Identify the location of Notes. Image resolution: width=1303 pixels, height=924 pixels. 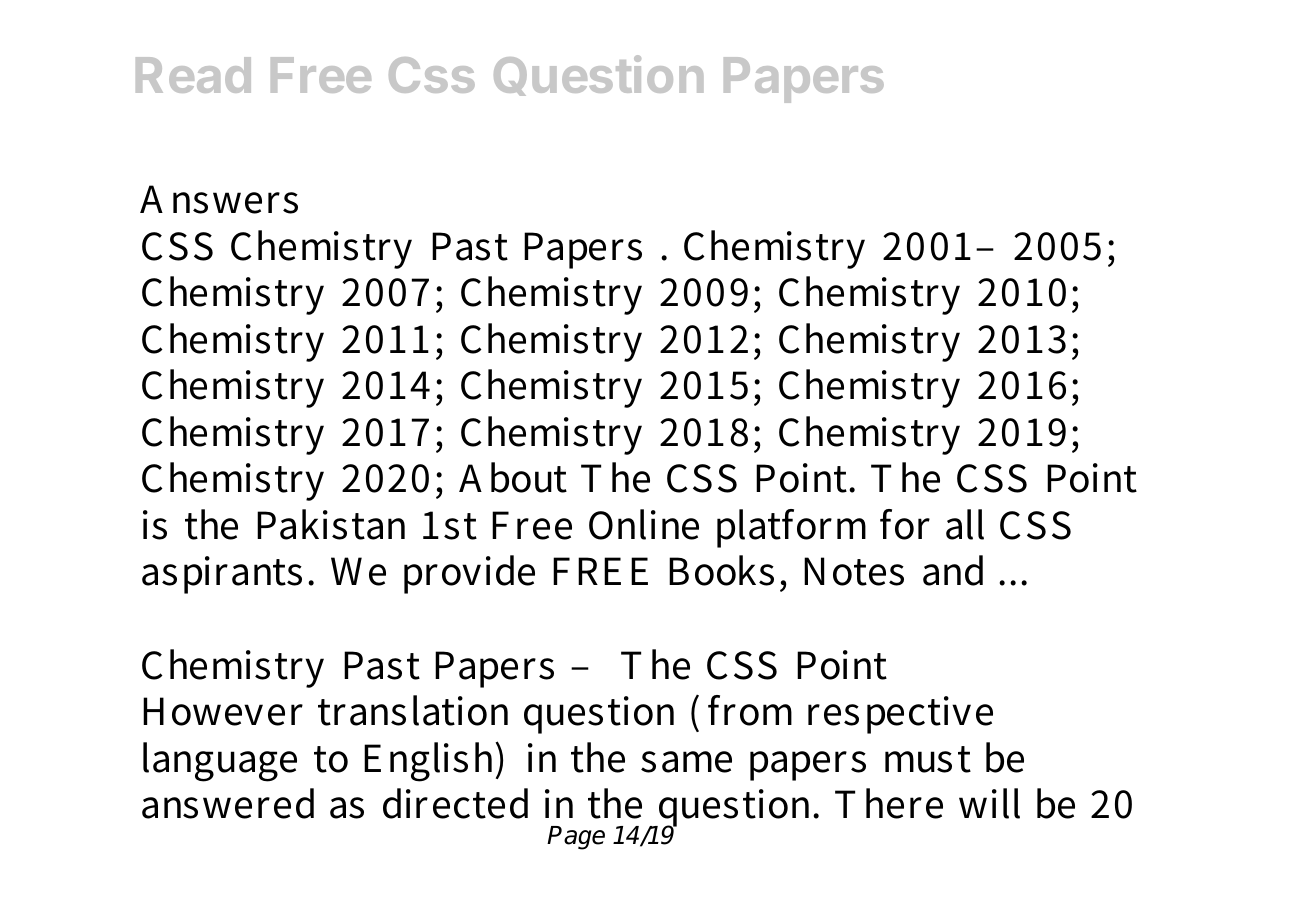
(854, 571).
